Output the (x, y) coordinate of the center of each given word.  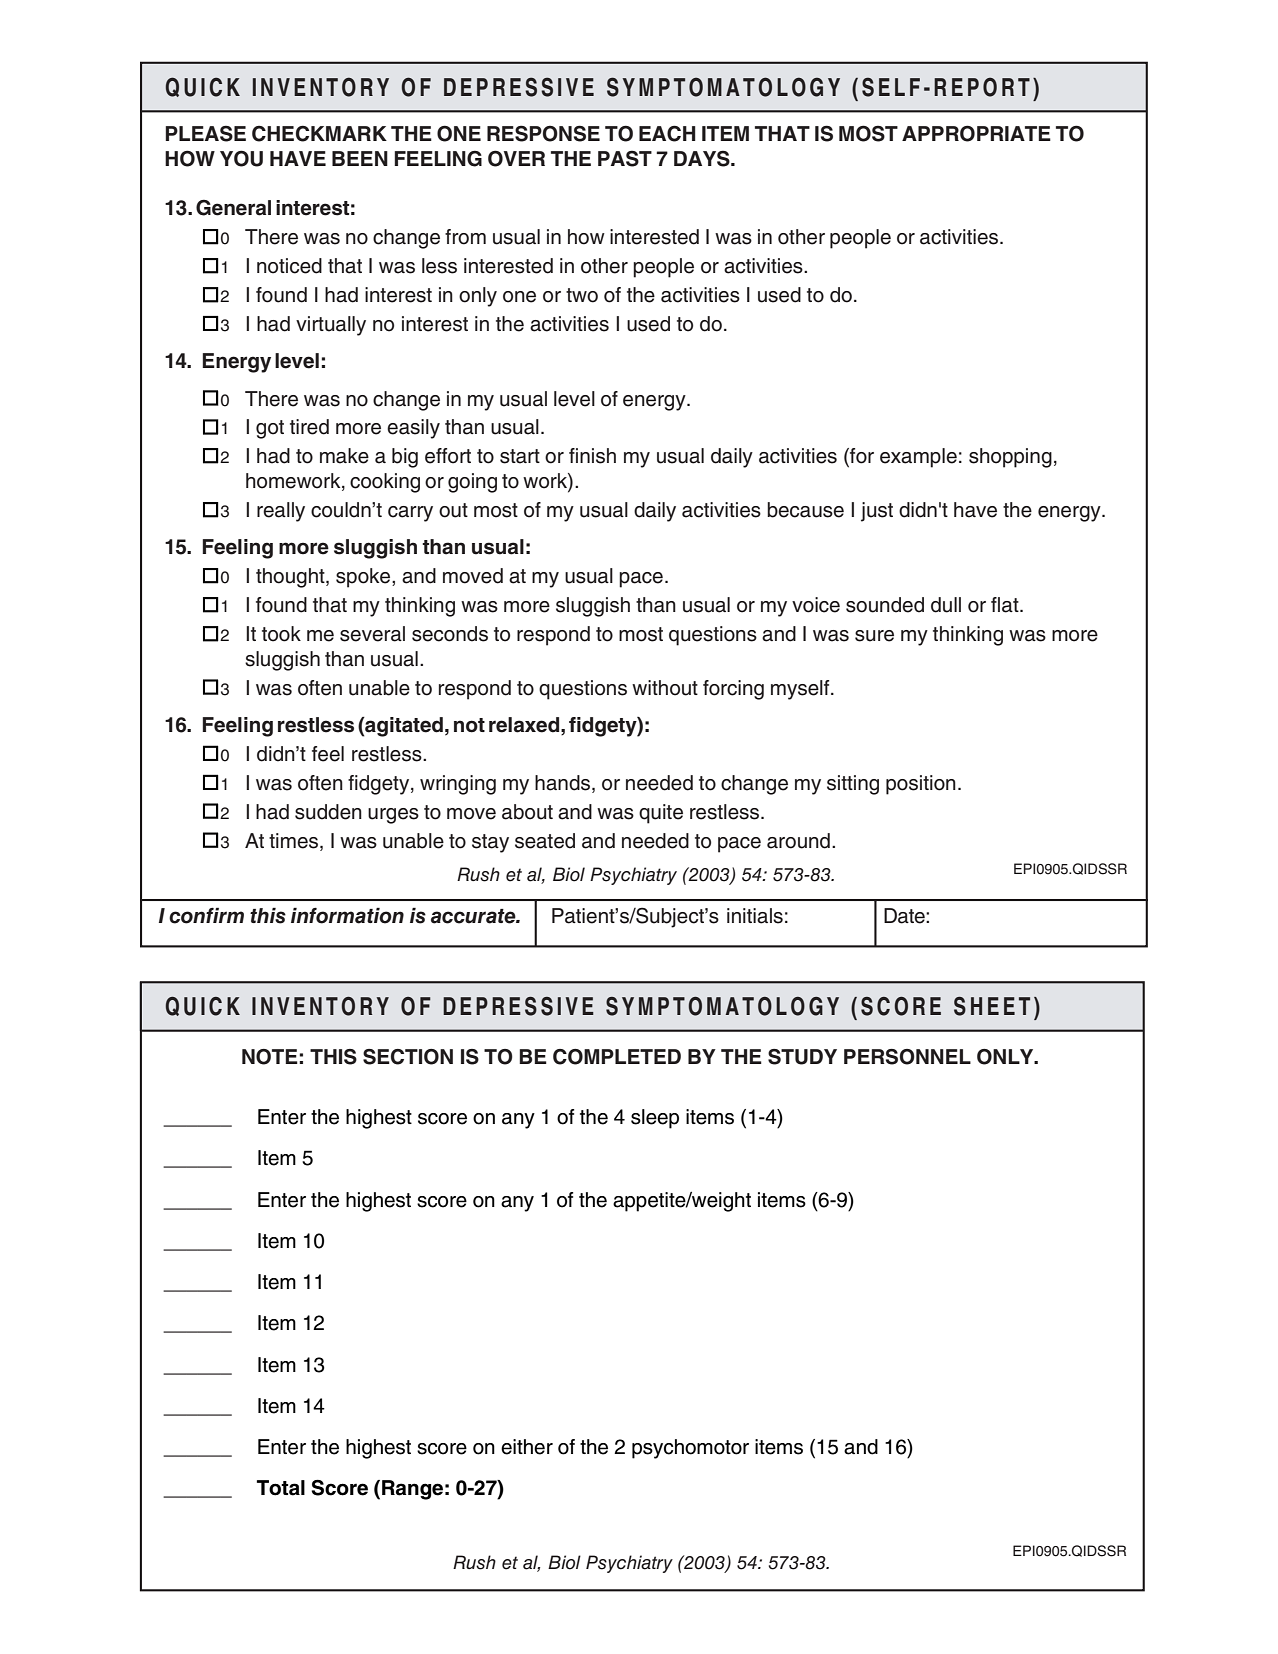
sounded (885, 605)
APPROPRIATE (976, 133)
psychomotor (690, 1449)
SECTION (408, 1057)
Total (281, 1488)
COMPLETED (617, 1057)
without (665, 688)
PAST (625, 158)
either (527, 1447)
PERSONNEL (907, 1057)
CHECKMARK (319, 133)
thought (291, 578)
